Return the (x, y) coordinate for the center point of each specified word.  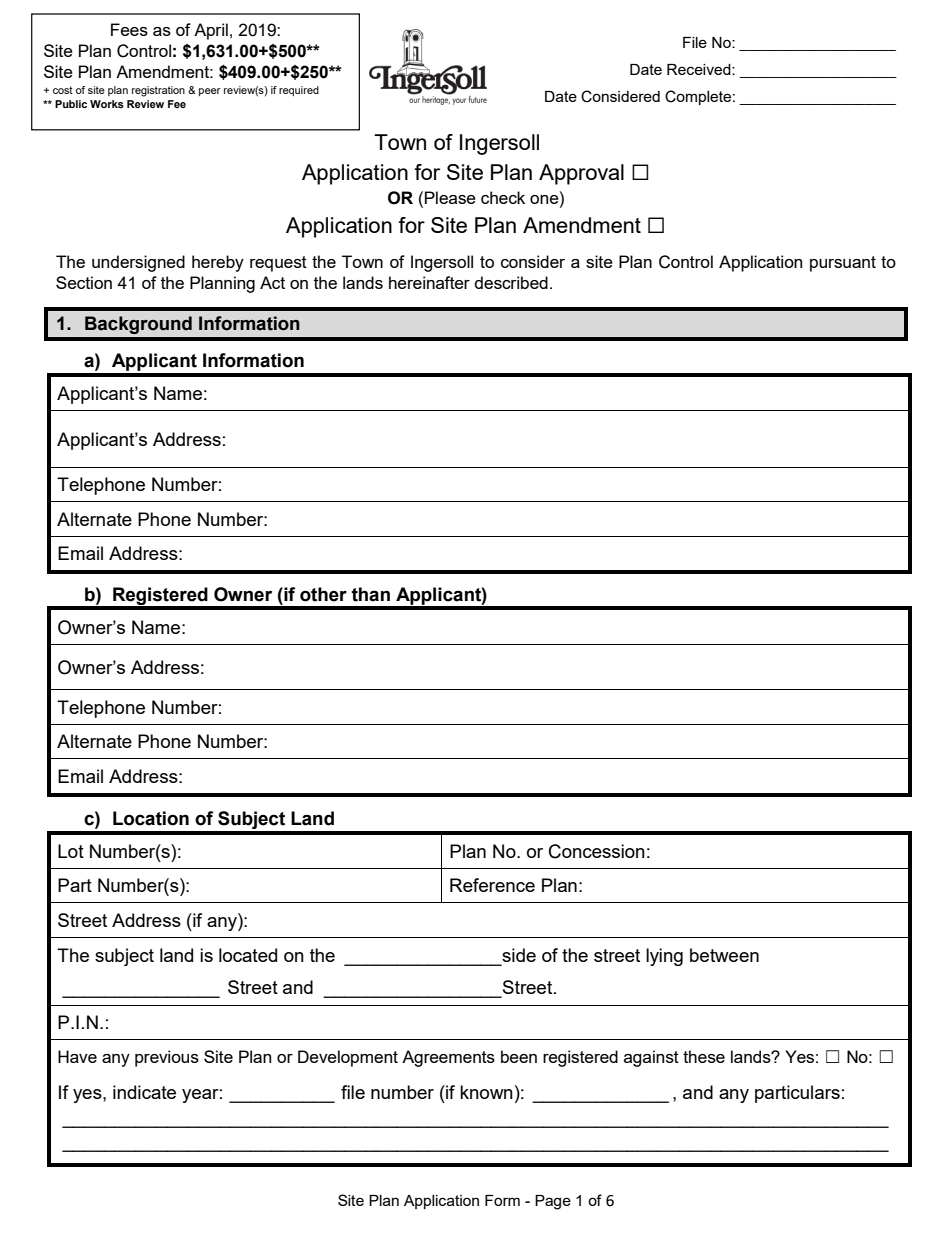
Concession (597, 851)
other (323, 594)
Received (700, 69)
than (371, 594)
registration (158, 91)
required (299, 91)
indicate (144, 1092)
